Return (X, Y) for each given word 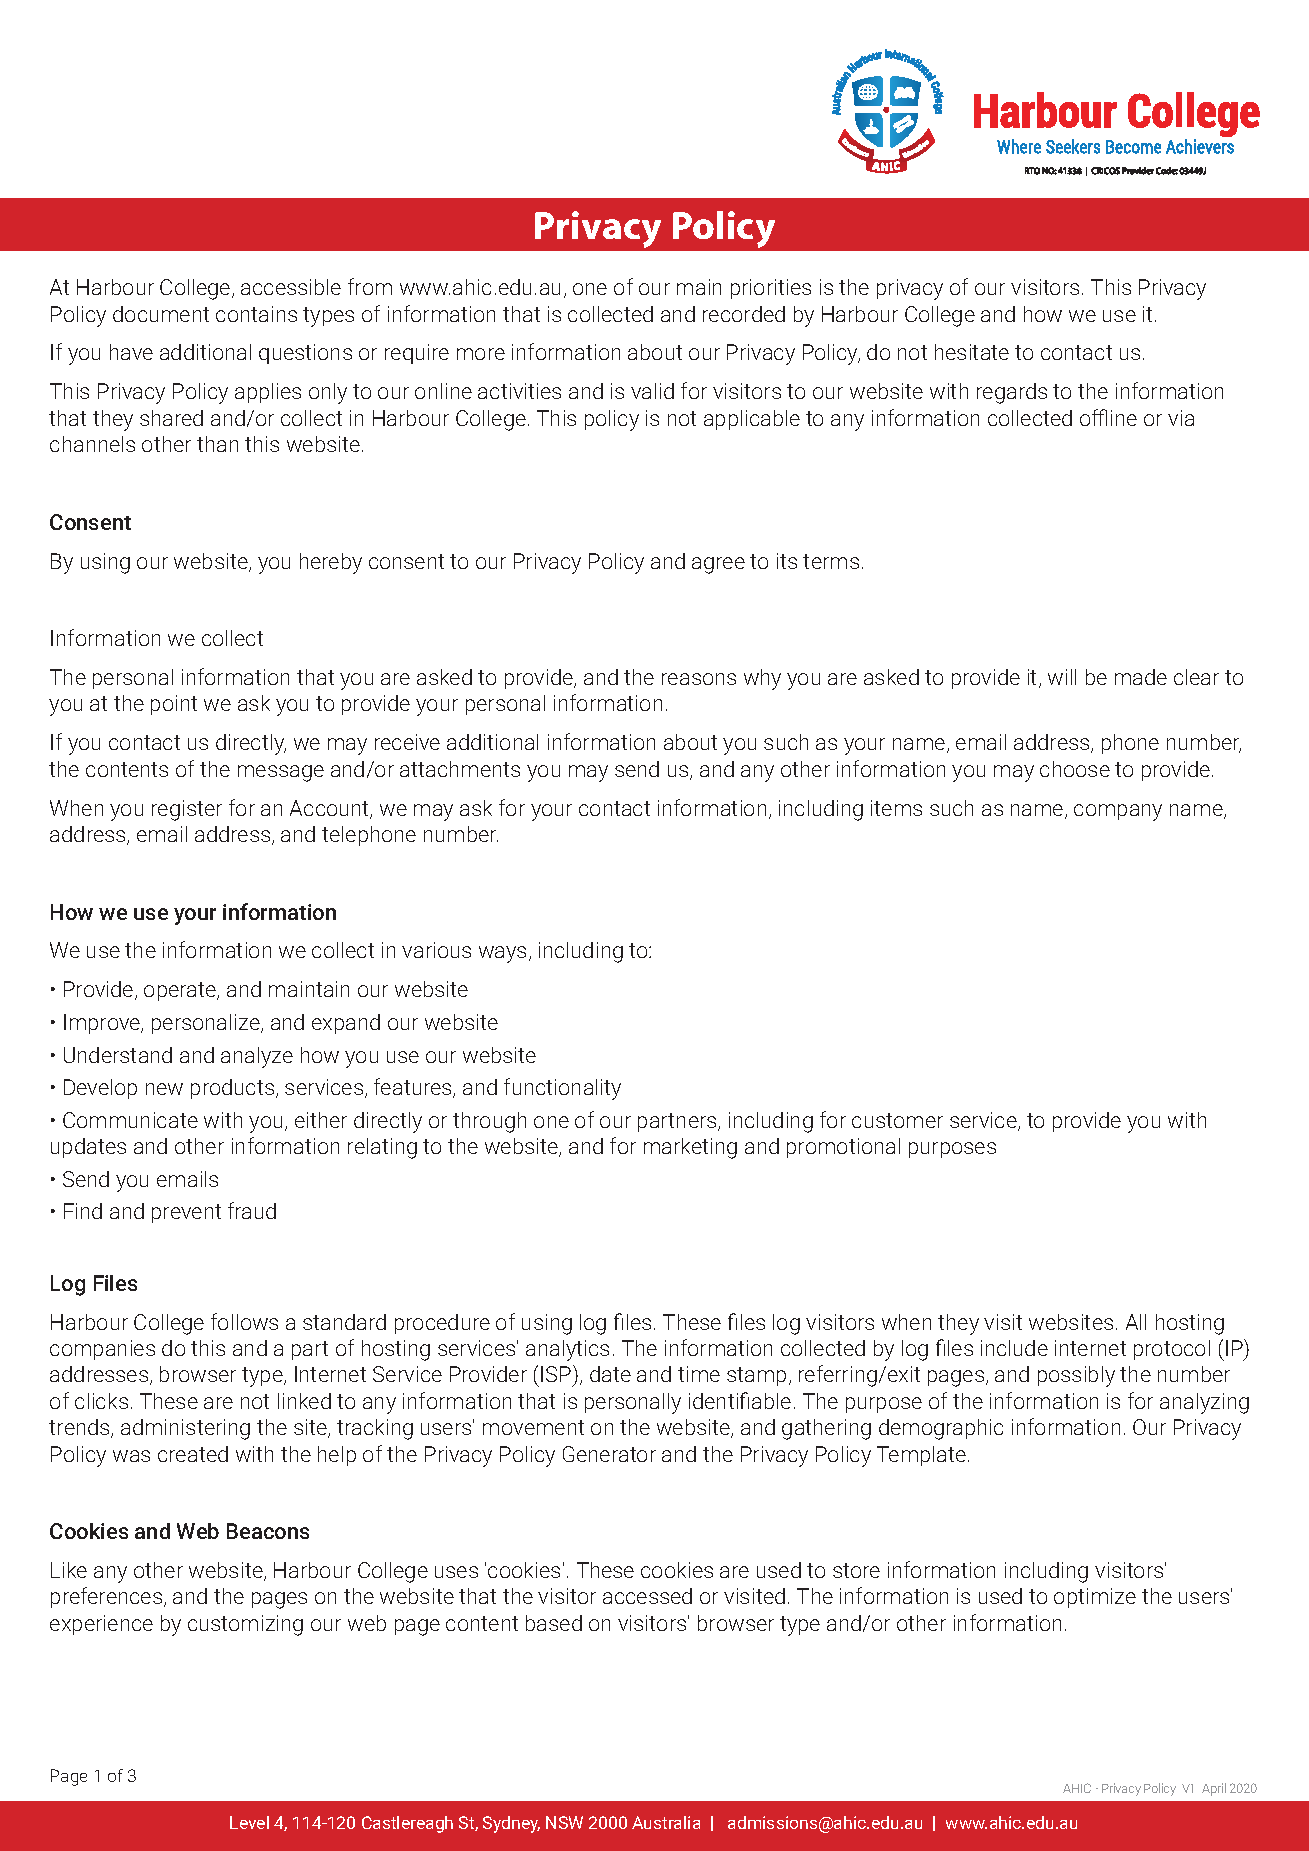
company (1118, 812)
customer (897, 1120)
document (161, 314)
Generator (609, 1454)
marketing (690, 1148)
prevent (186, 1213)
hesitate (972, 352)
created (193, 1454)
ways (502, 954)
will (1062, 677)
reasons (699, 679)
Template (923, 1456)
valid (652, 391)
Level (249, 1822)
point (174, 705)
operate (181, 991)
